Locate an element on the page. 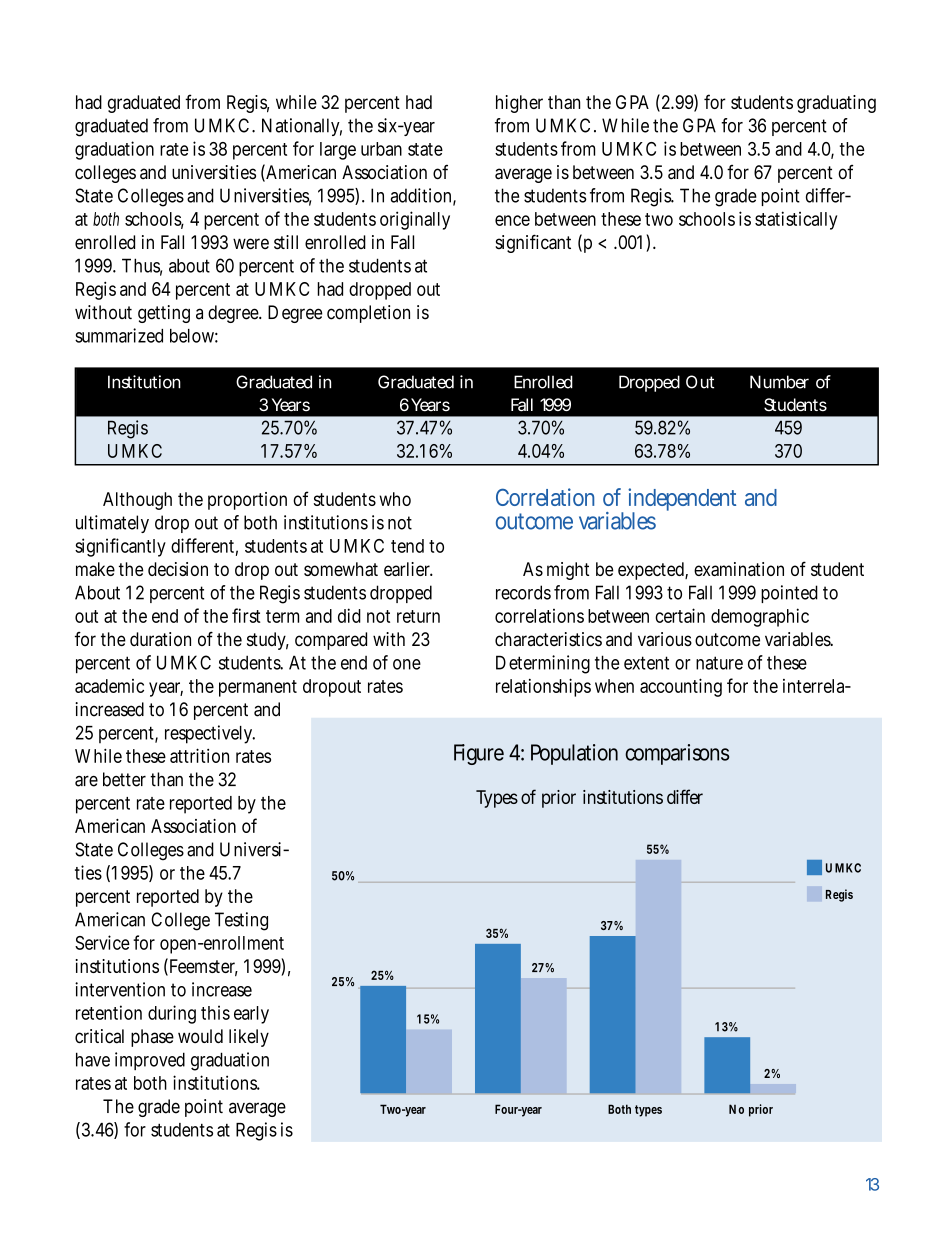  would is located at coordinates (200, 1036).
